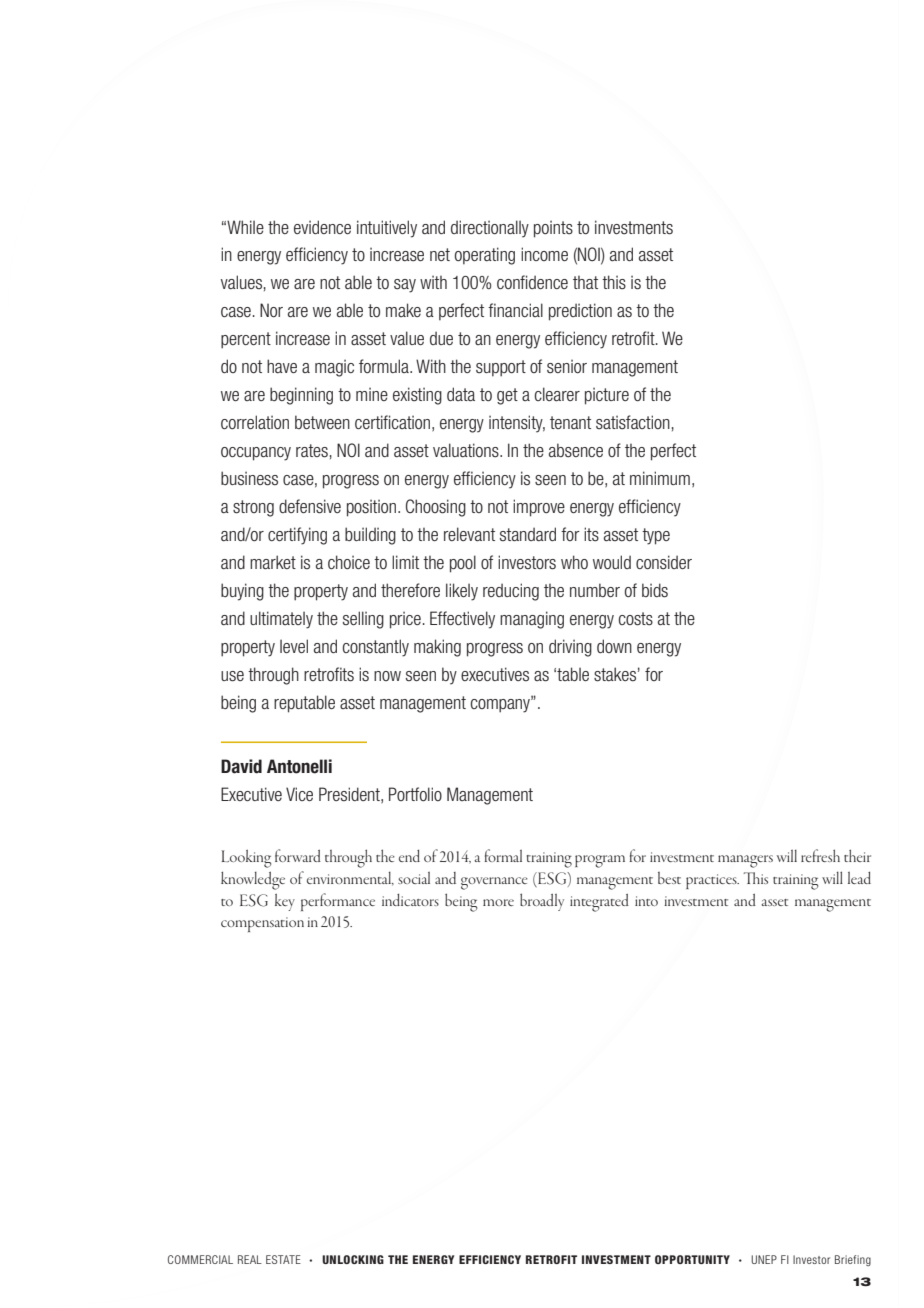 The height and width of the page is (1308, 924). I want to click on broadly, so click(542, 902).
